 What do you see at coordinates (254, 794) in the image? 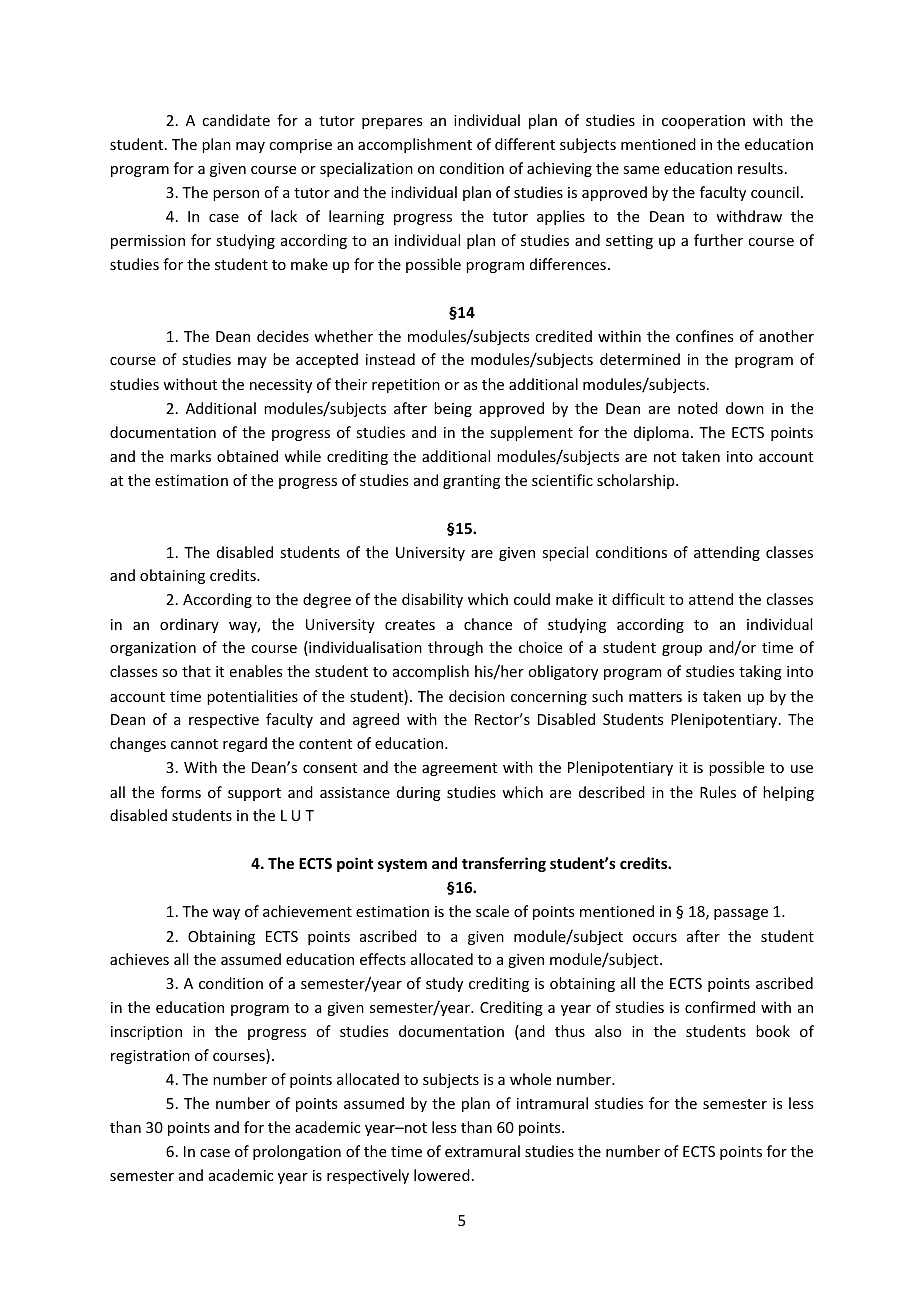
I see `support` at bounding box center [254, 794].
